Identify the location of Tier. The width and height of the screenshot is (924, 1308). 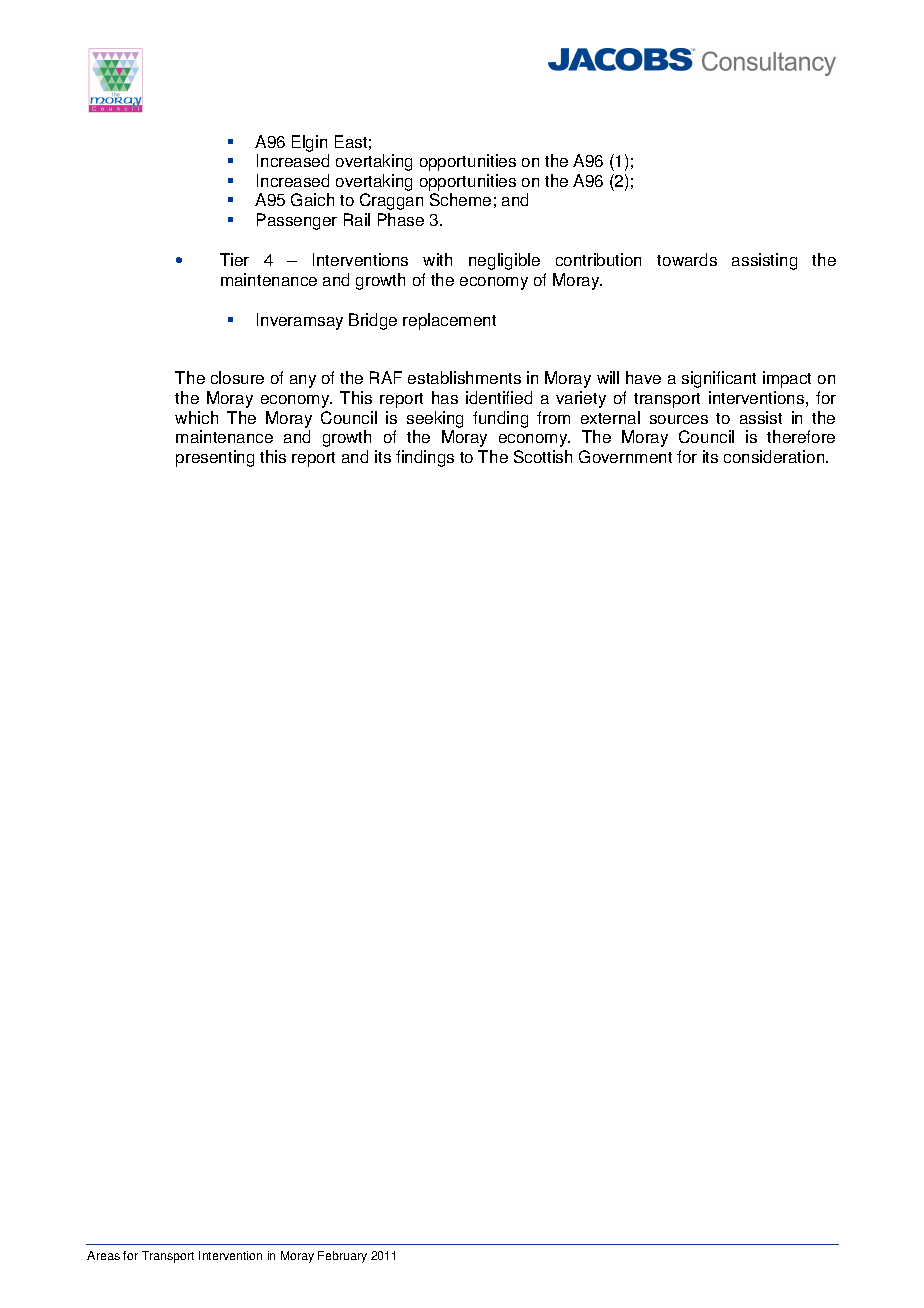
(234, 259).
